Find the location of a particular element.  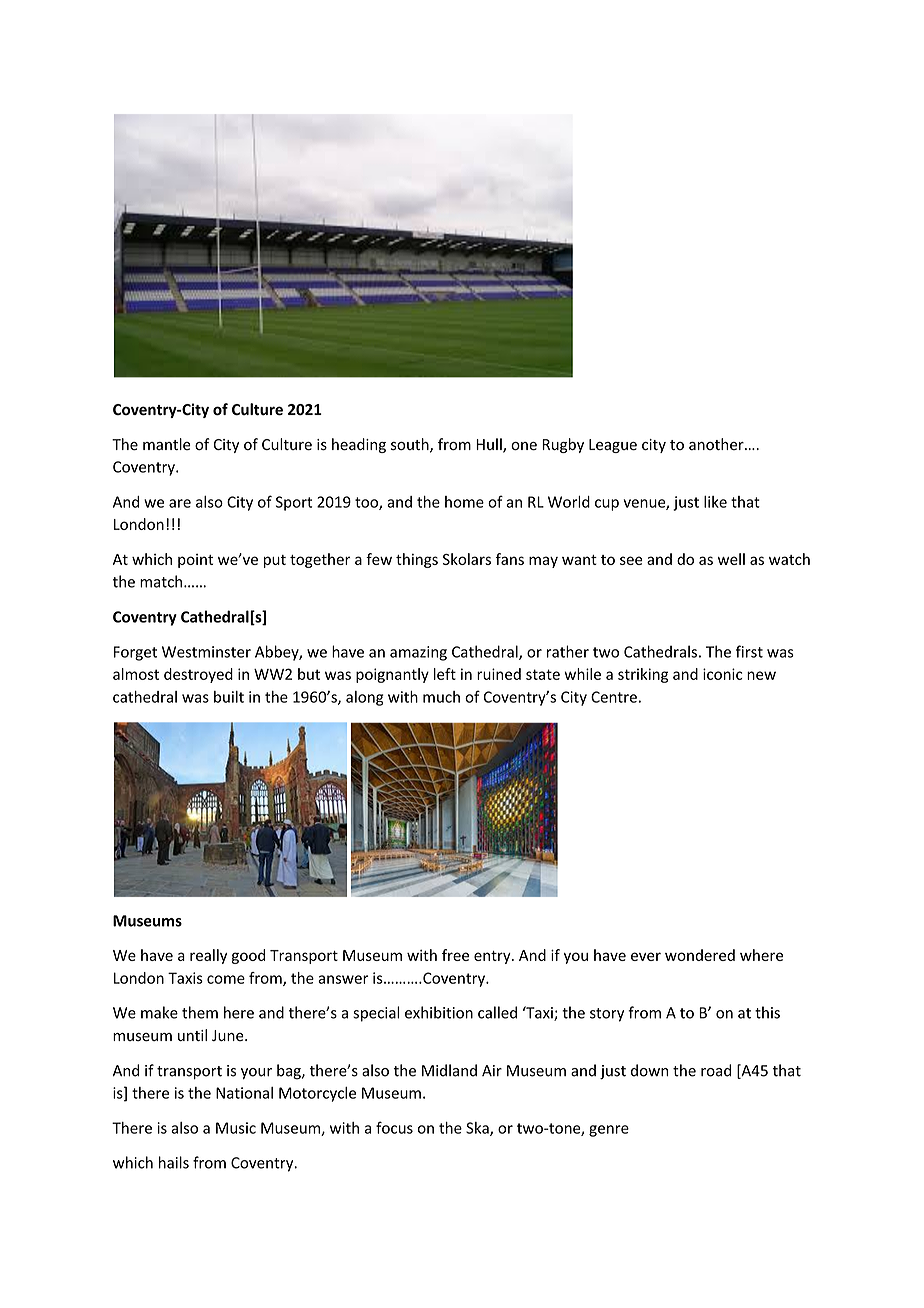

another is located at coordinates (717, 444).
